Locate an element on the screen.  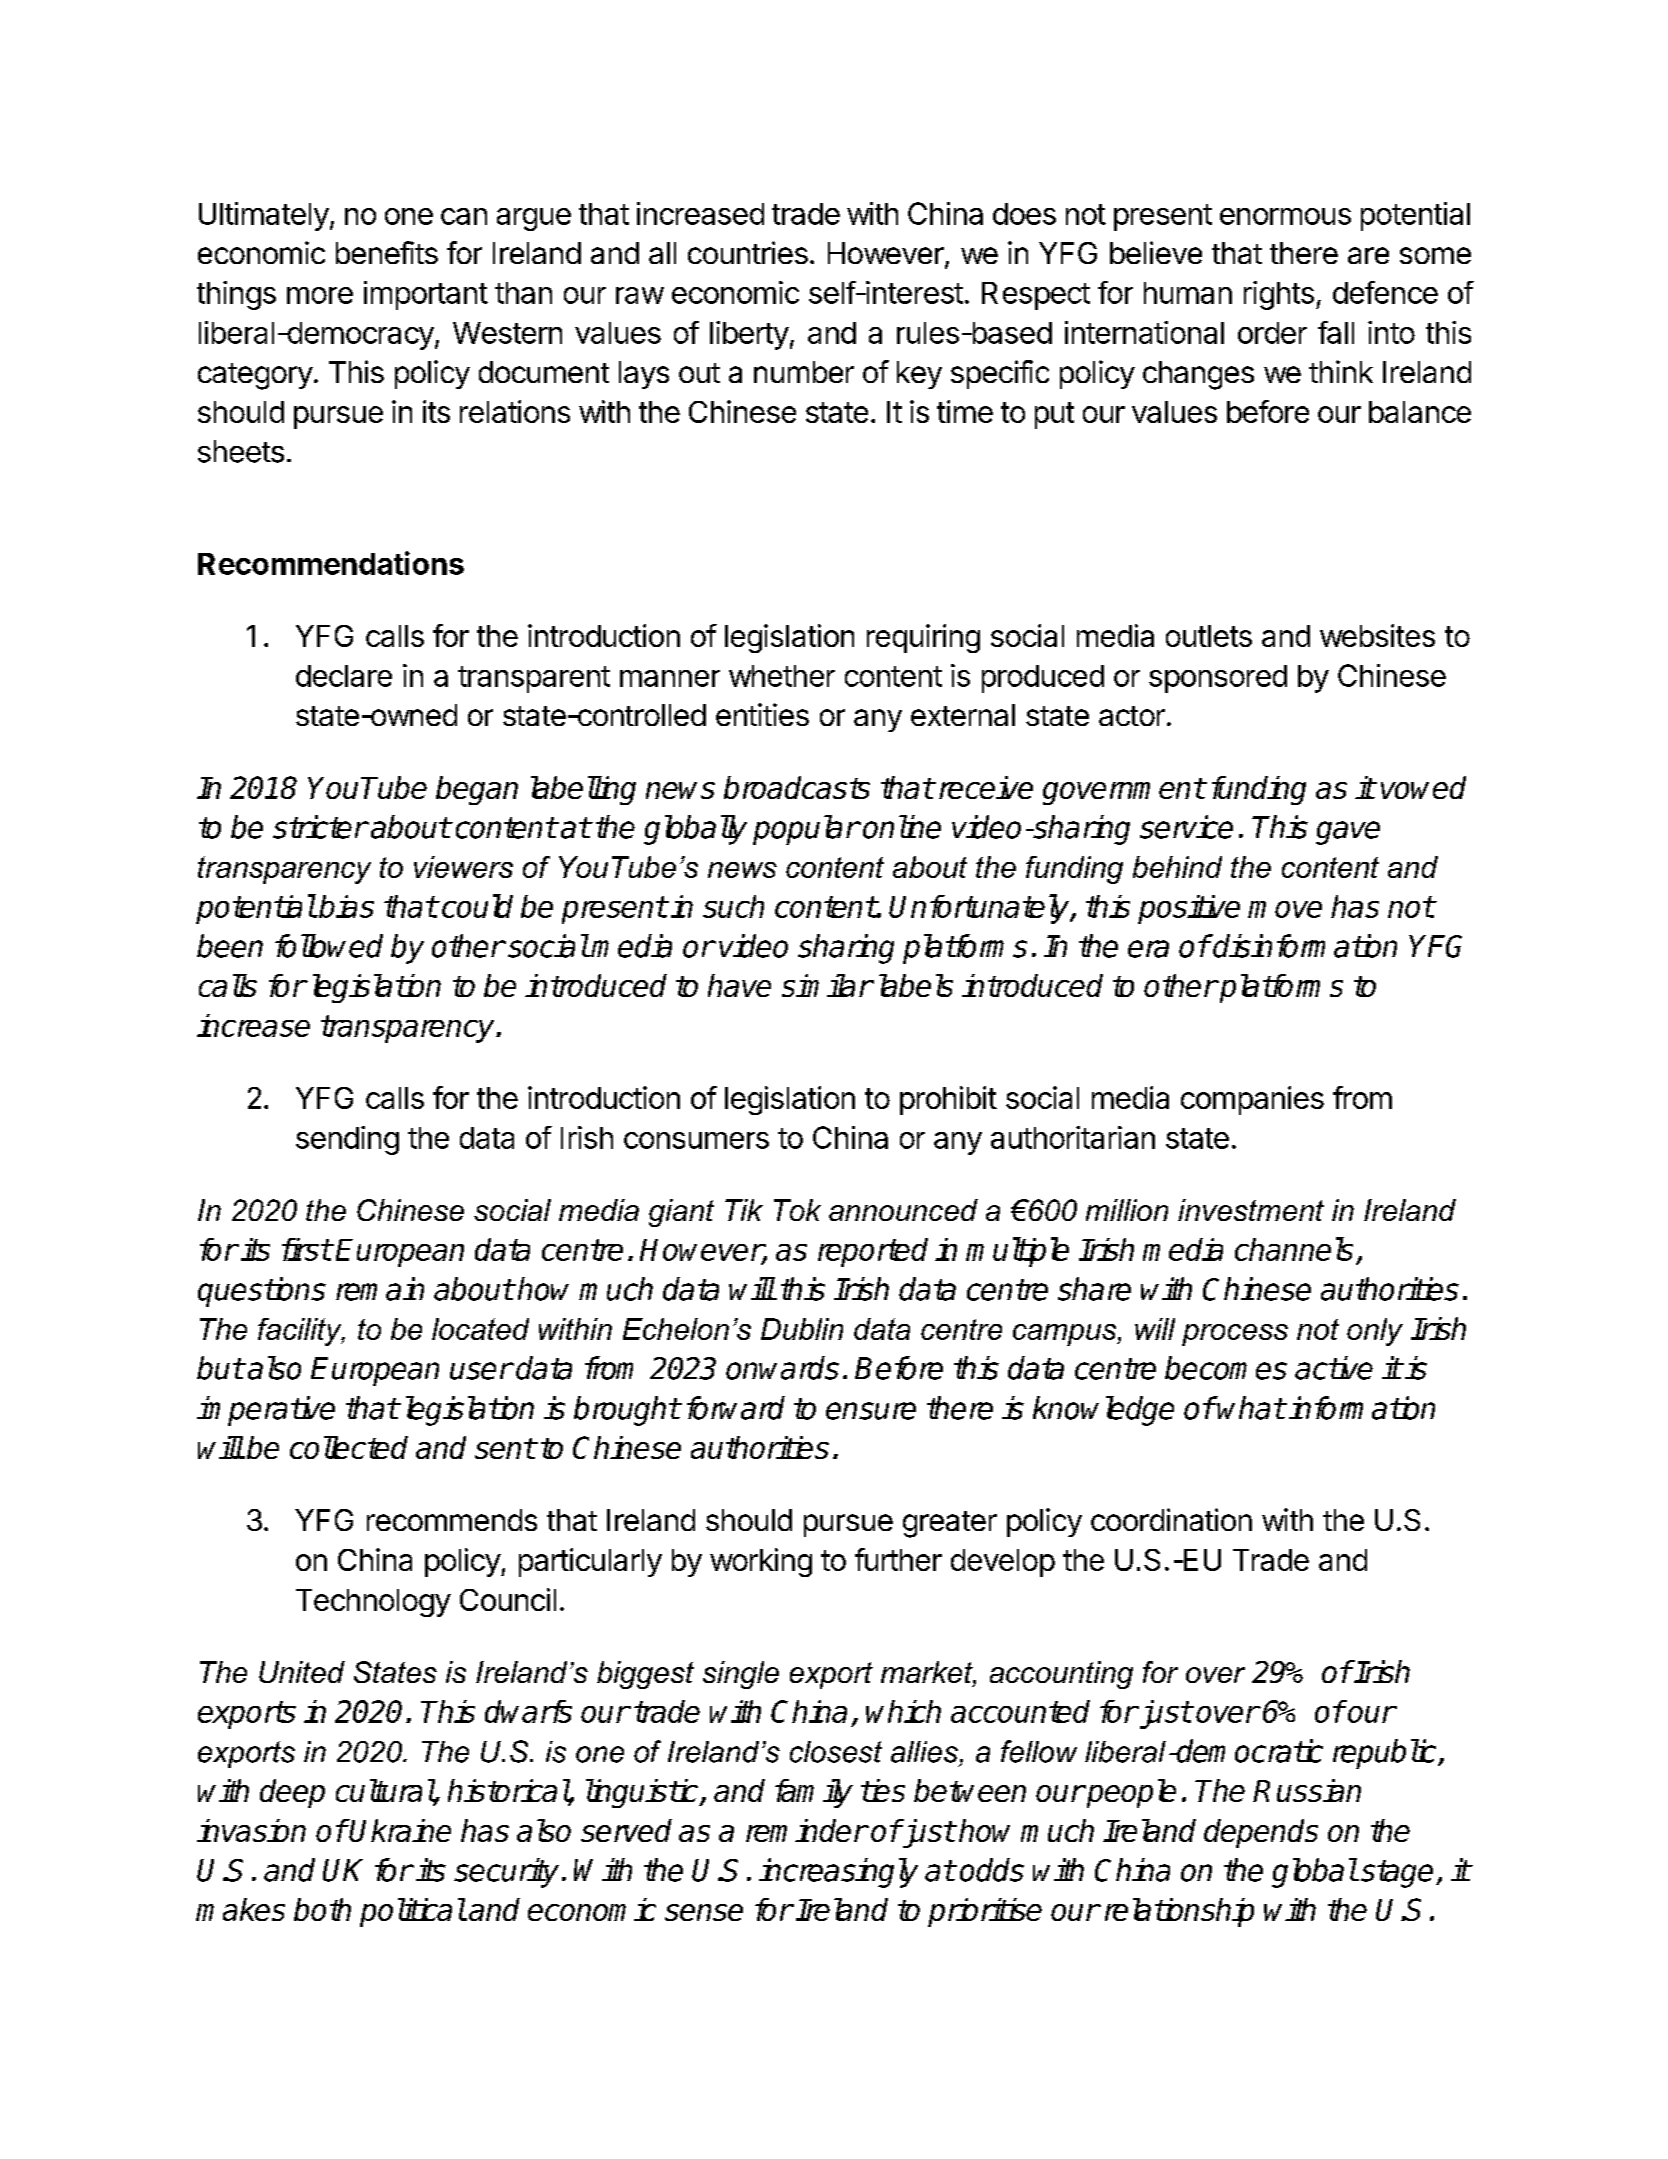
countries is located at coordinates (748, 252).
